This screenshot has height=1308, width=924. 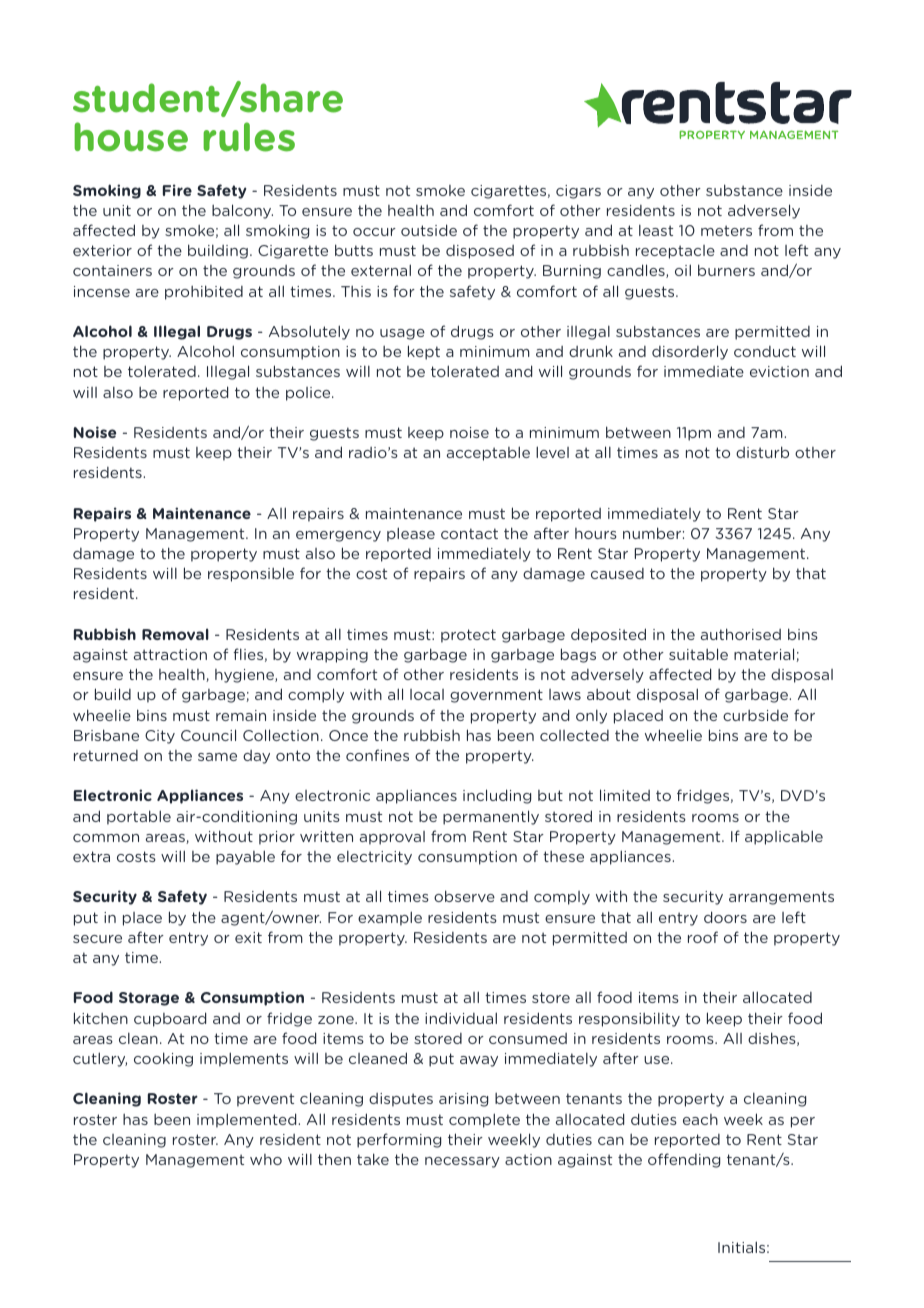 I want to click on outside, so click(x=429, y=230).
